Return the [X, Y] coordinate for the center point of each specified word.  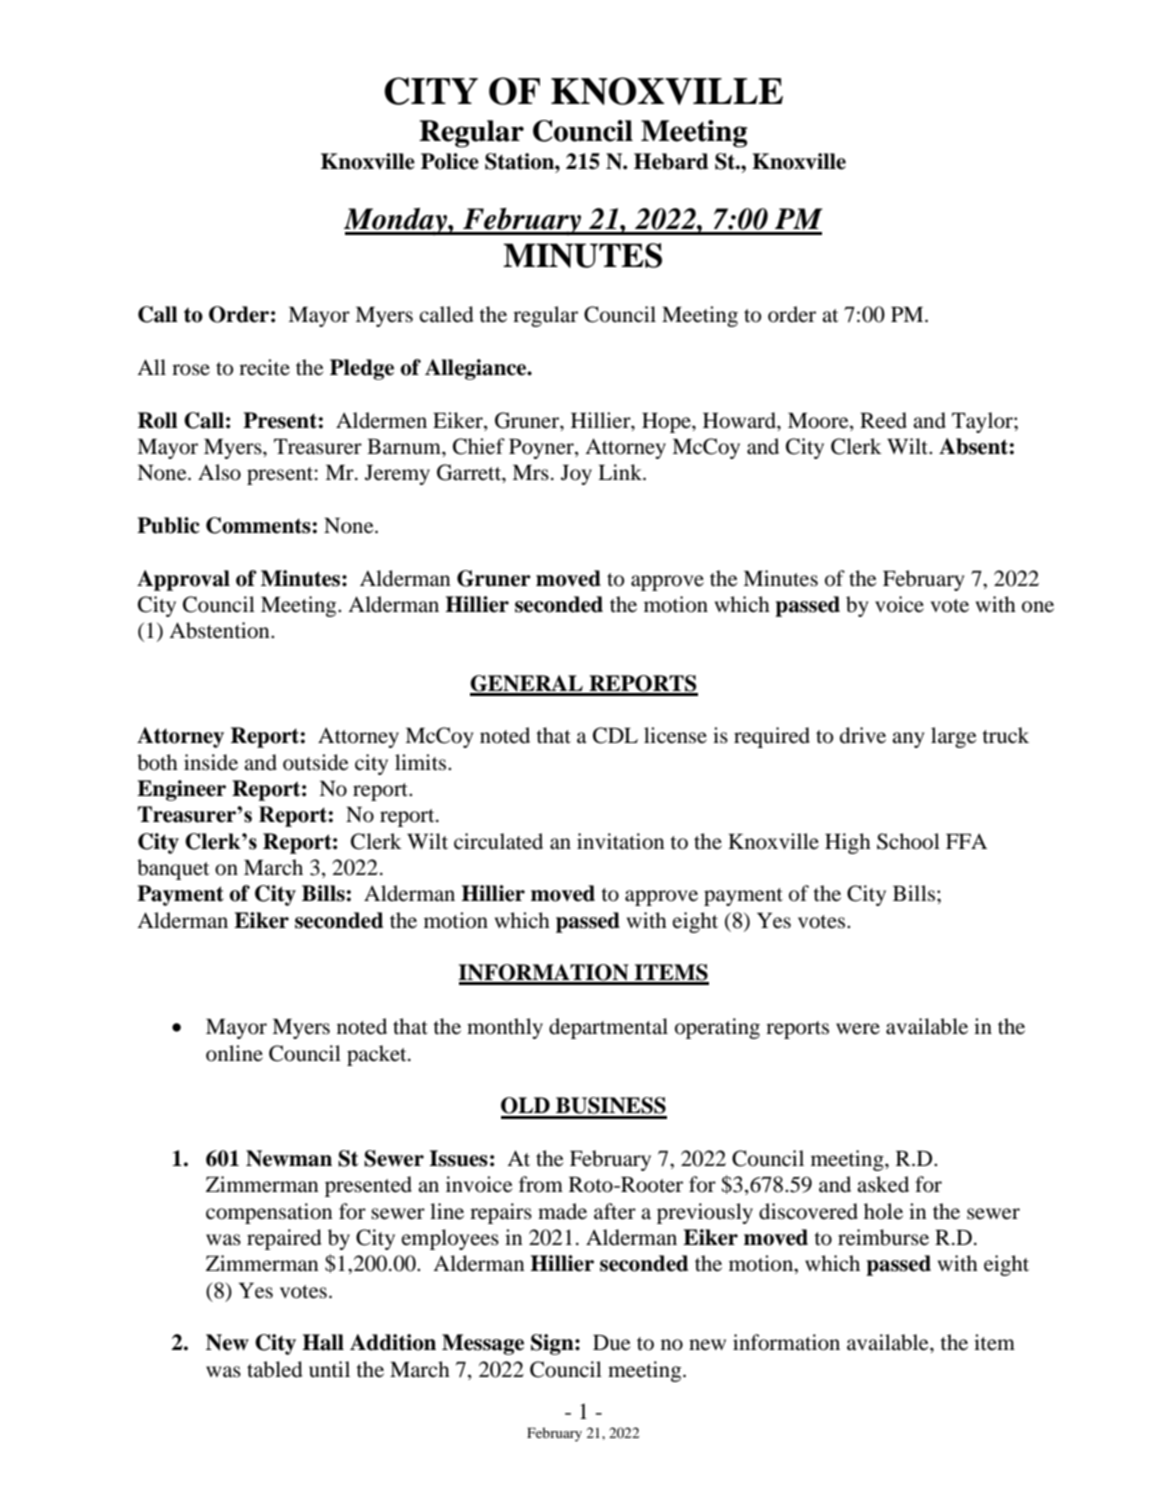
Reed [883, 420]
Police [450, 161]
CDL [615, 735]
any [908, 740]
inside [211, 762]
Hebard [671, 161]
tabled [275, 1369]
